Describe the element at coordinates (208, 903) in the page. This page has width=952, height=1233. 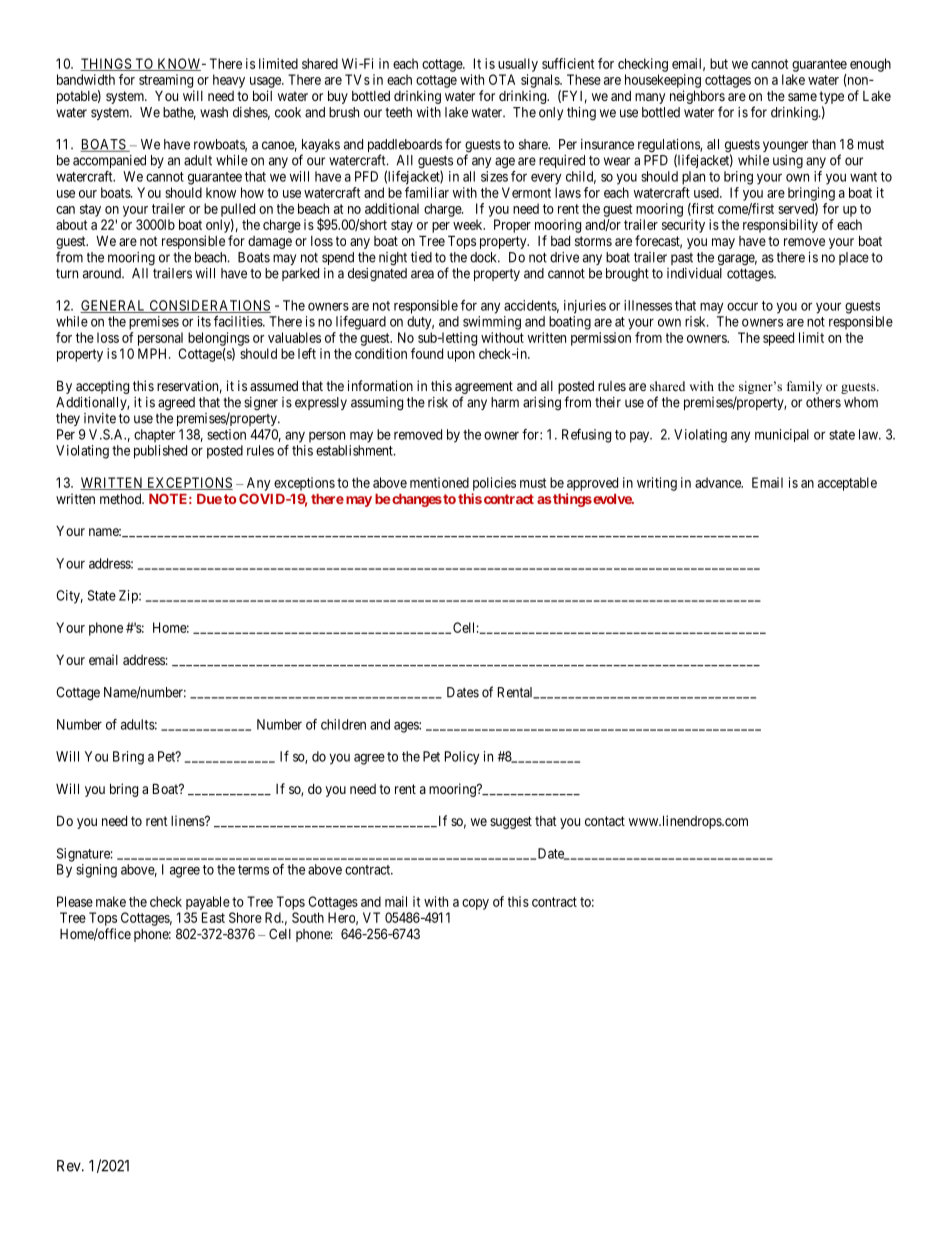
I see `payable` at that location.
